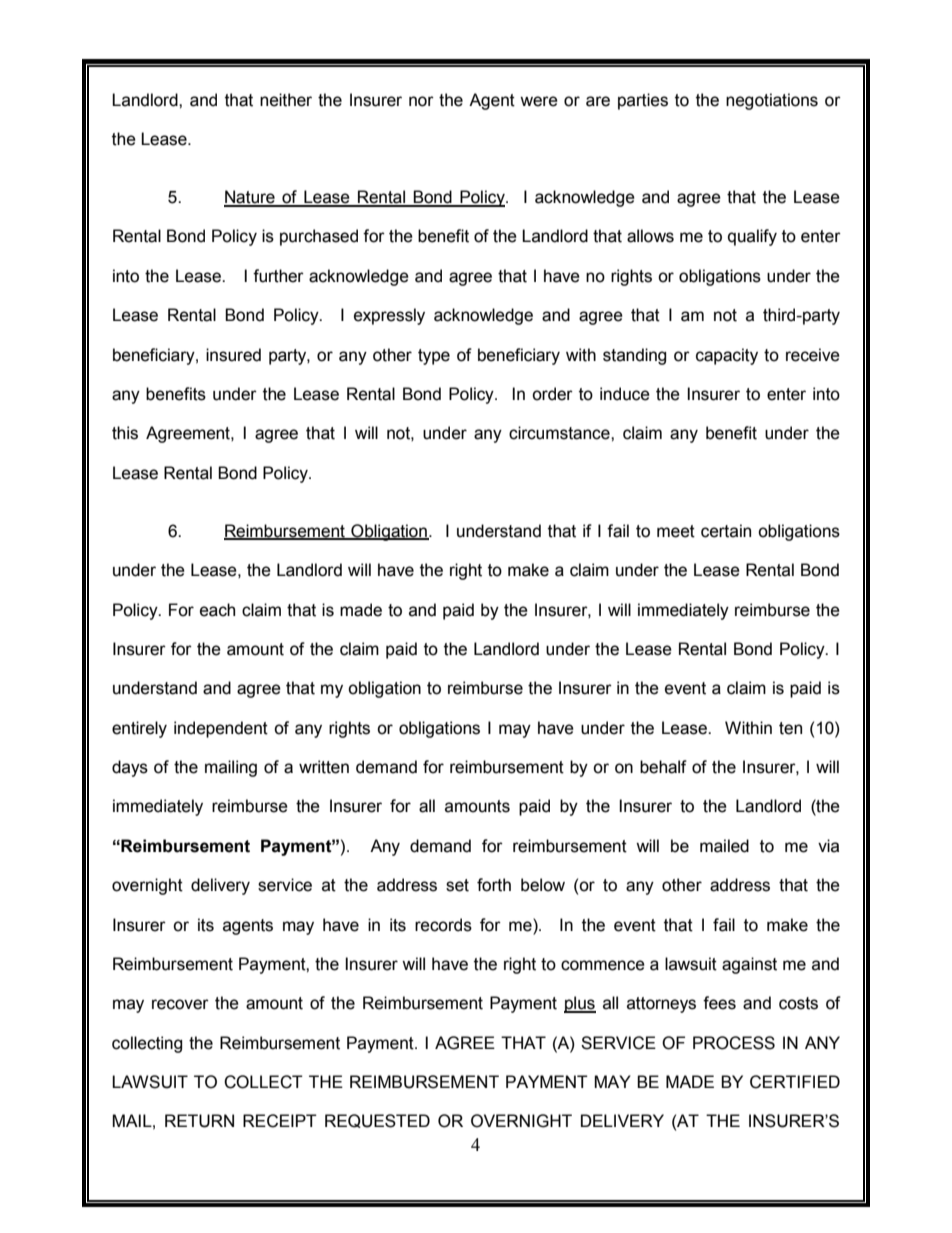 This screenshot has width=952, height=1233. What do you see at coordinates (377, 1121) in the screenshot?
I see `REQUESTED` at bounding box center [377, 1121].
